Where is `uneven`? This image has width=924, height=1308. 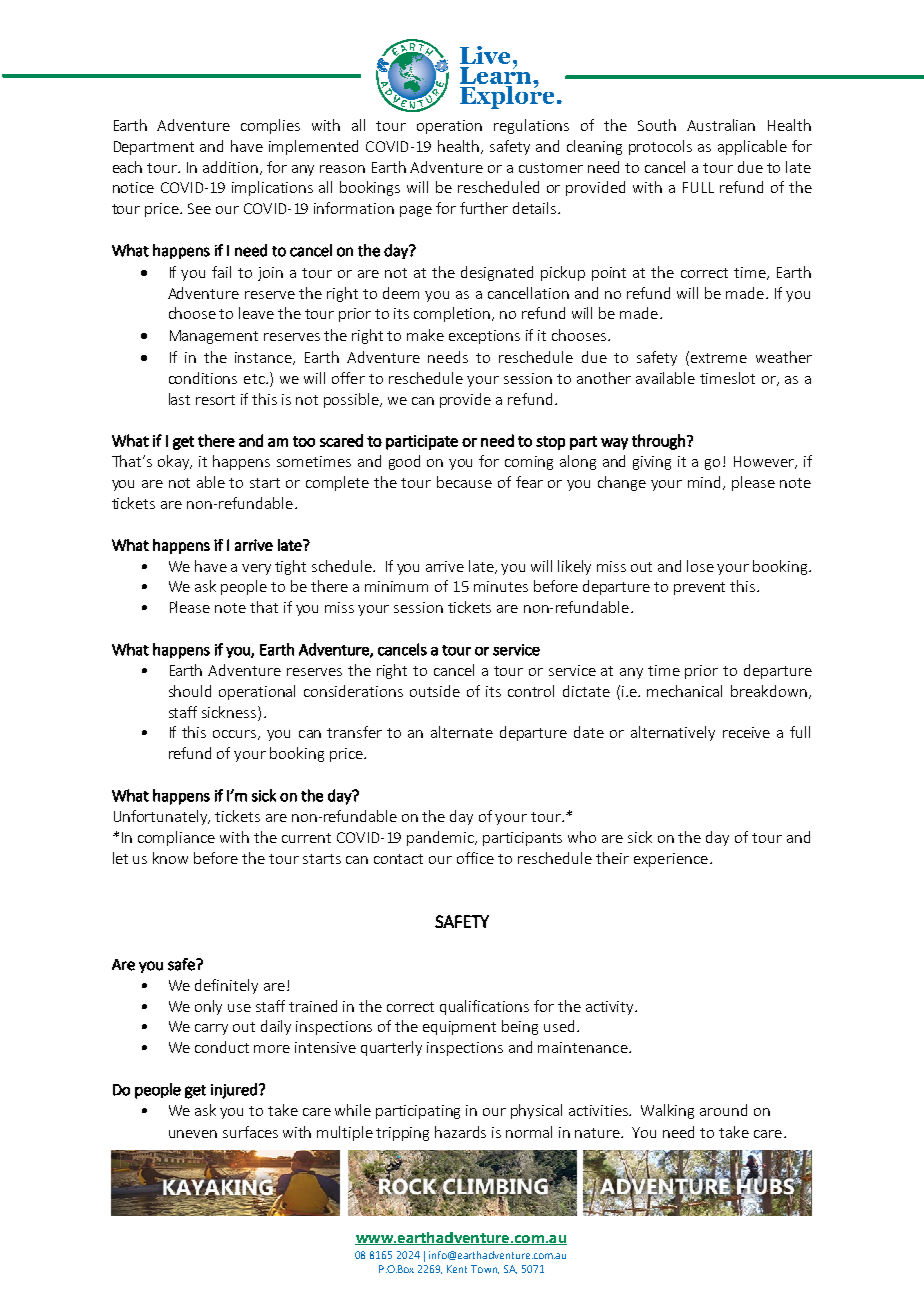 uneven is located at coordinates (193, 1134).
